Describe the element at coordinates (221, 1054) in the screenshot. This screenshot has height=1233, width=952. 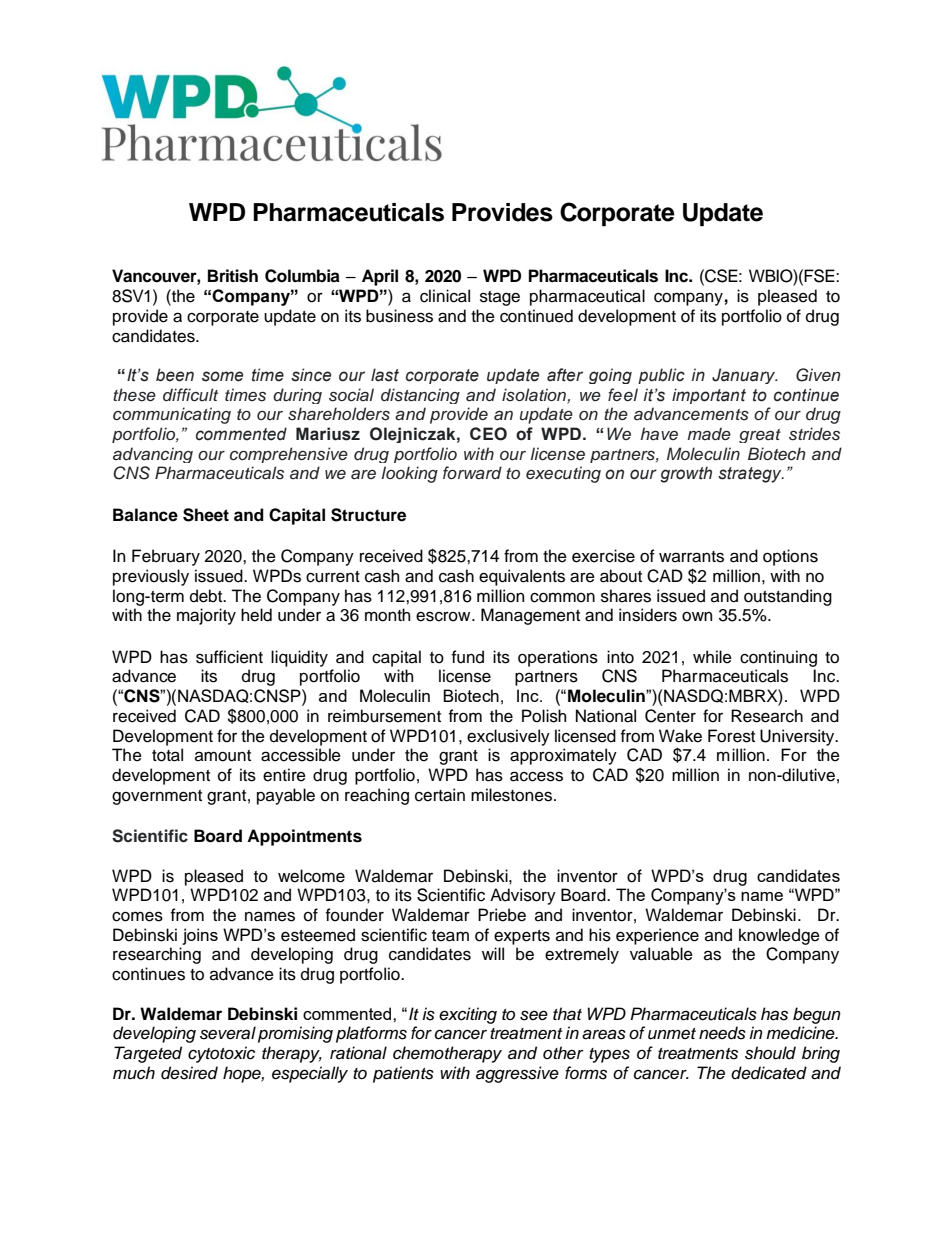
I see `cytotoxic` at that location.
